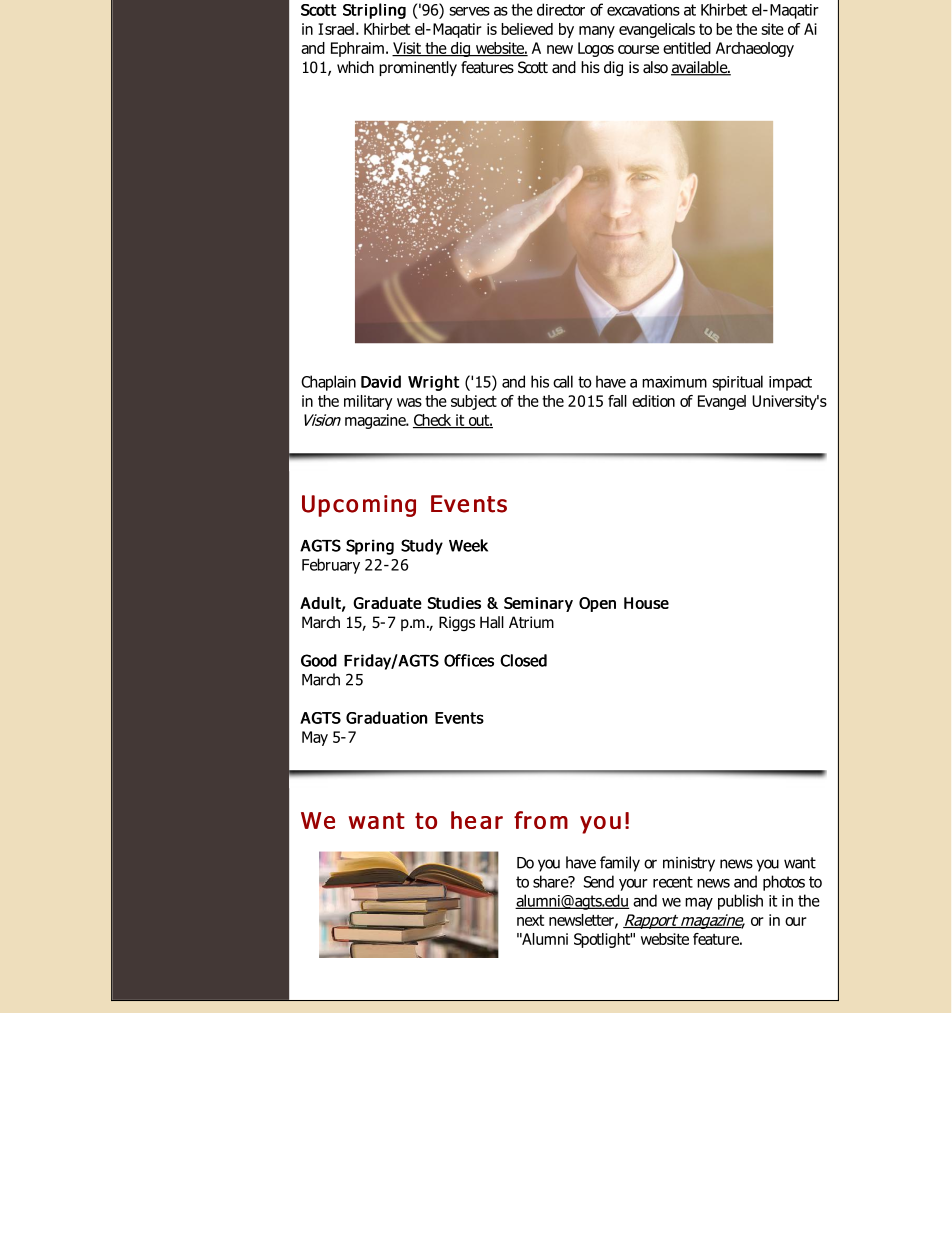 The width and height of the image is (952, 1233). Describe the element at coordinates (755, 49) in the image. I see `Archaeology` at that location.
